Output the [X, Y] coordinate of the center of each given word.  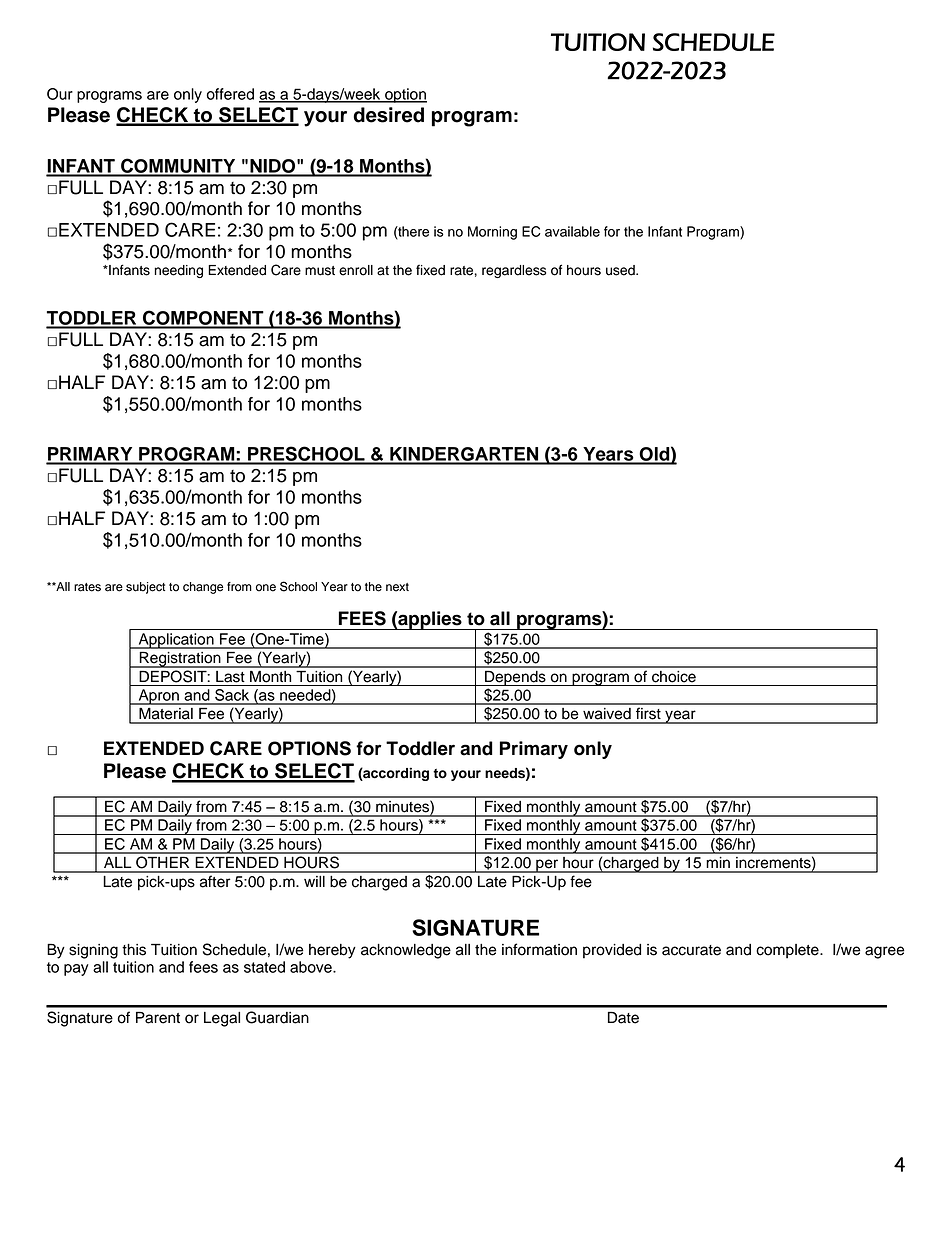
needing [179, 271]
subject [145, 588]
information [539, 949]
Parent [158, 1018]
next [397, 587]
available [572, 231]
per [547, 866]
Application [176, 641]
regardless [514, 271]
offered [230, 94]
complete [788, 951]
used [621, 270]
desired [388, 115]
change [203, 588]
